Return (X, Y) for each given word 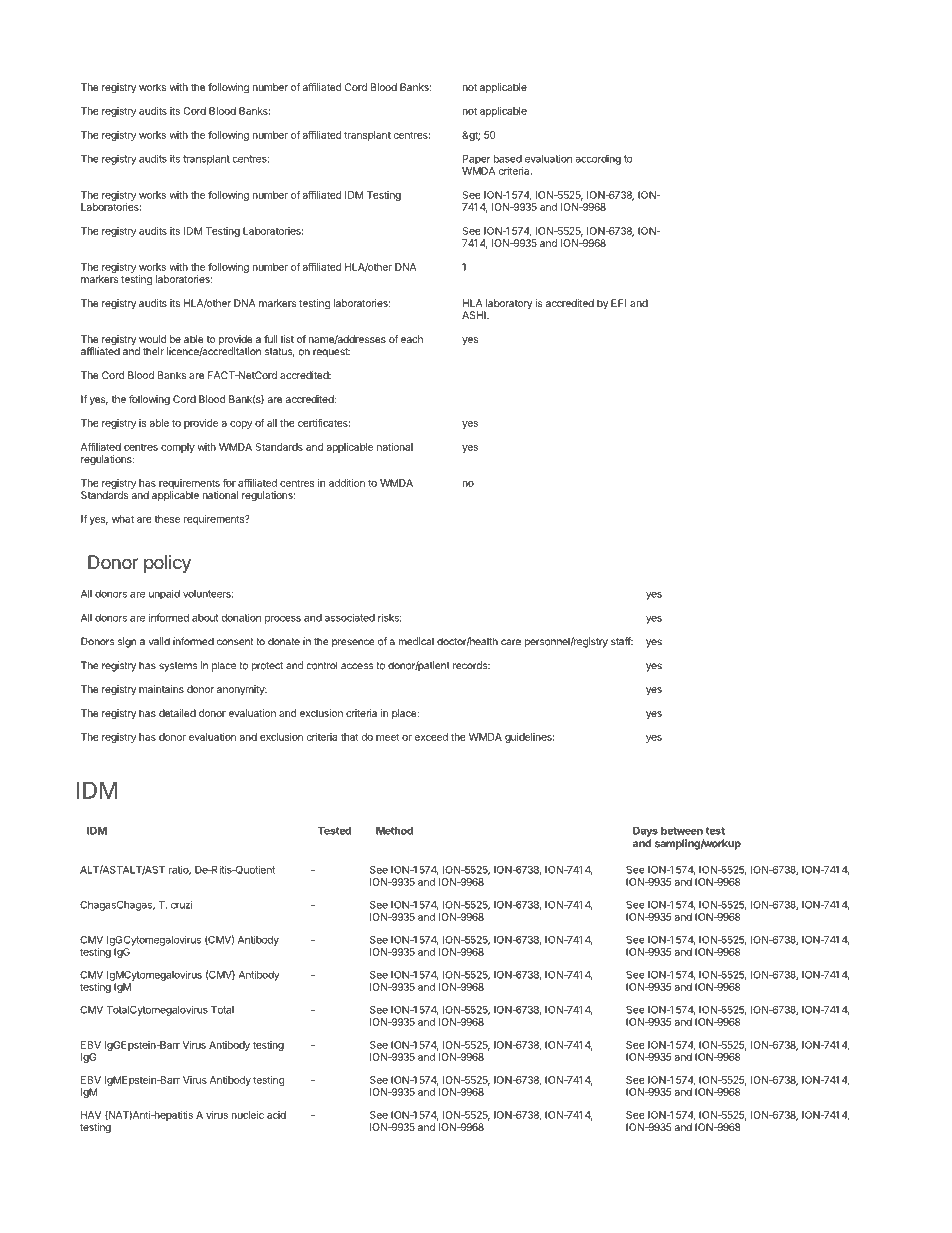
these (167, 519)
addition (347, 483)
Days (645, 832)
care (511, 642)
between (682, 831)
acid (276, 1115)
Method (394, 831)
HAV (91, 1115)
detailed (177, 713)
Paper (476, 160)
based (508, 159)
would (152, 339)
